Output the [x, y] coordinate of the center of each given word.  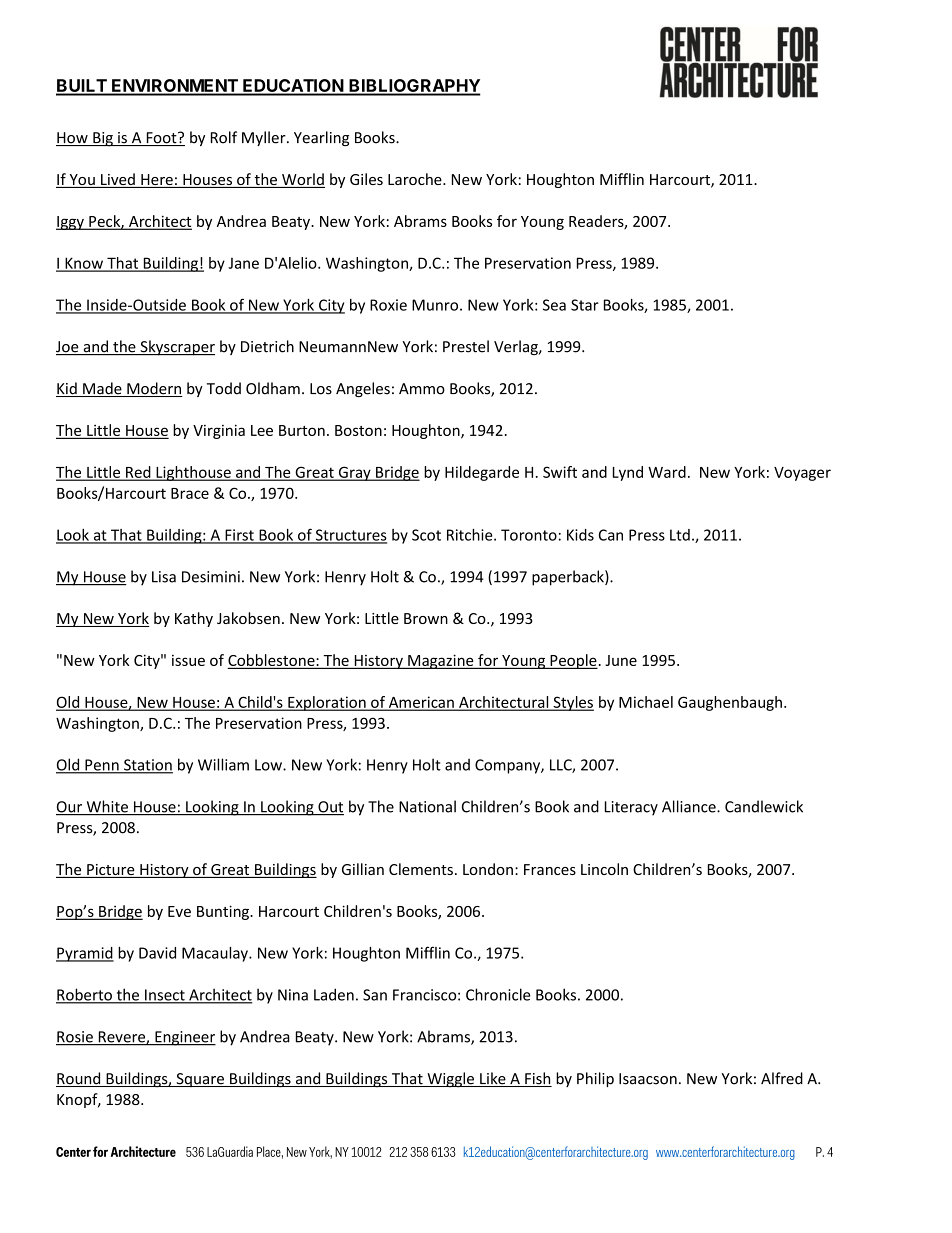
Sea [554, 305]
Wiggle [450, 1080]
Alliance [690, 806]
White [107, 807]
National [427, 806]
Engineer [184, 1038]
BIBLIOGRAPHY [414, 87]
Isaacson [648, 1079]
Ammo [422, 389]
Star [585, 305]
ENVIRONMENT [175, 87]
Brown [426, 618]
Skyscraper [176, 348]
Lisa [164, 577]
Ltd [680, 535]
